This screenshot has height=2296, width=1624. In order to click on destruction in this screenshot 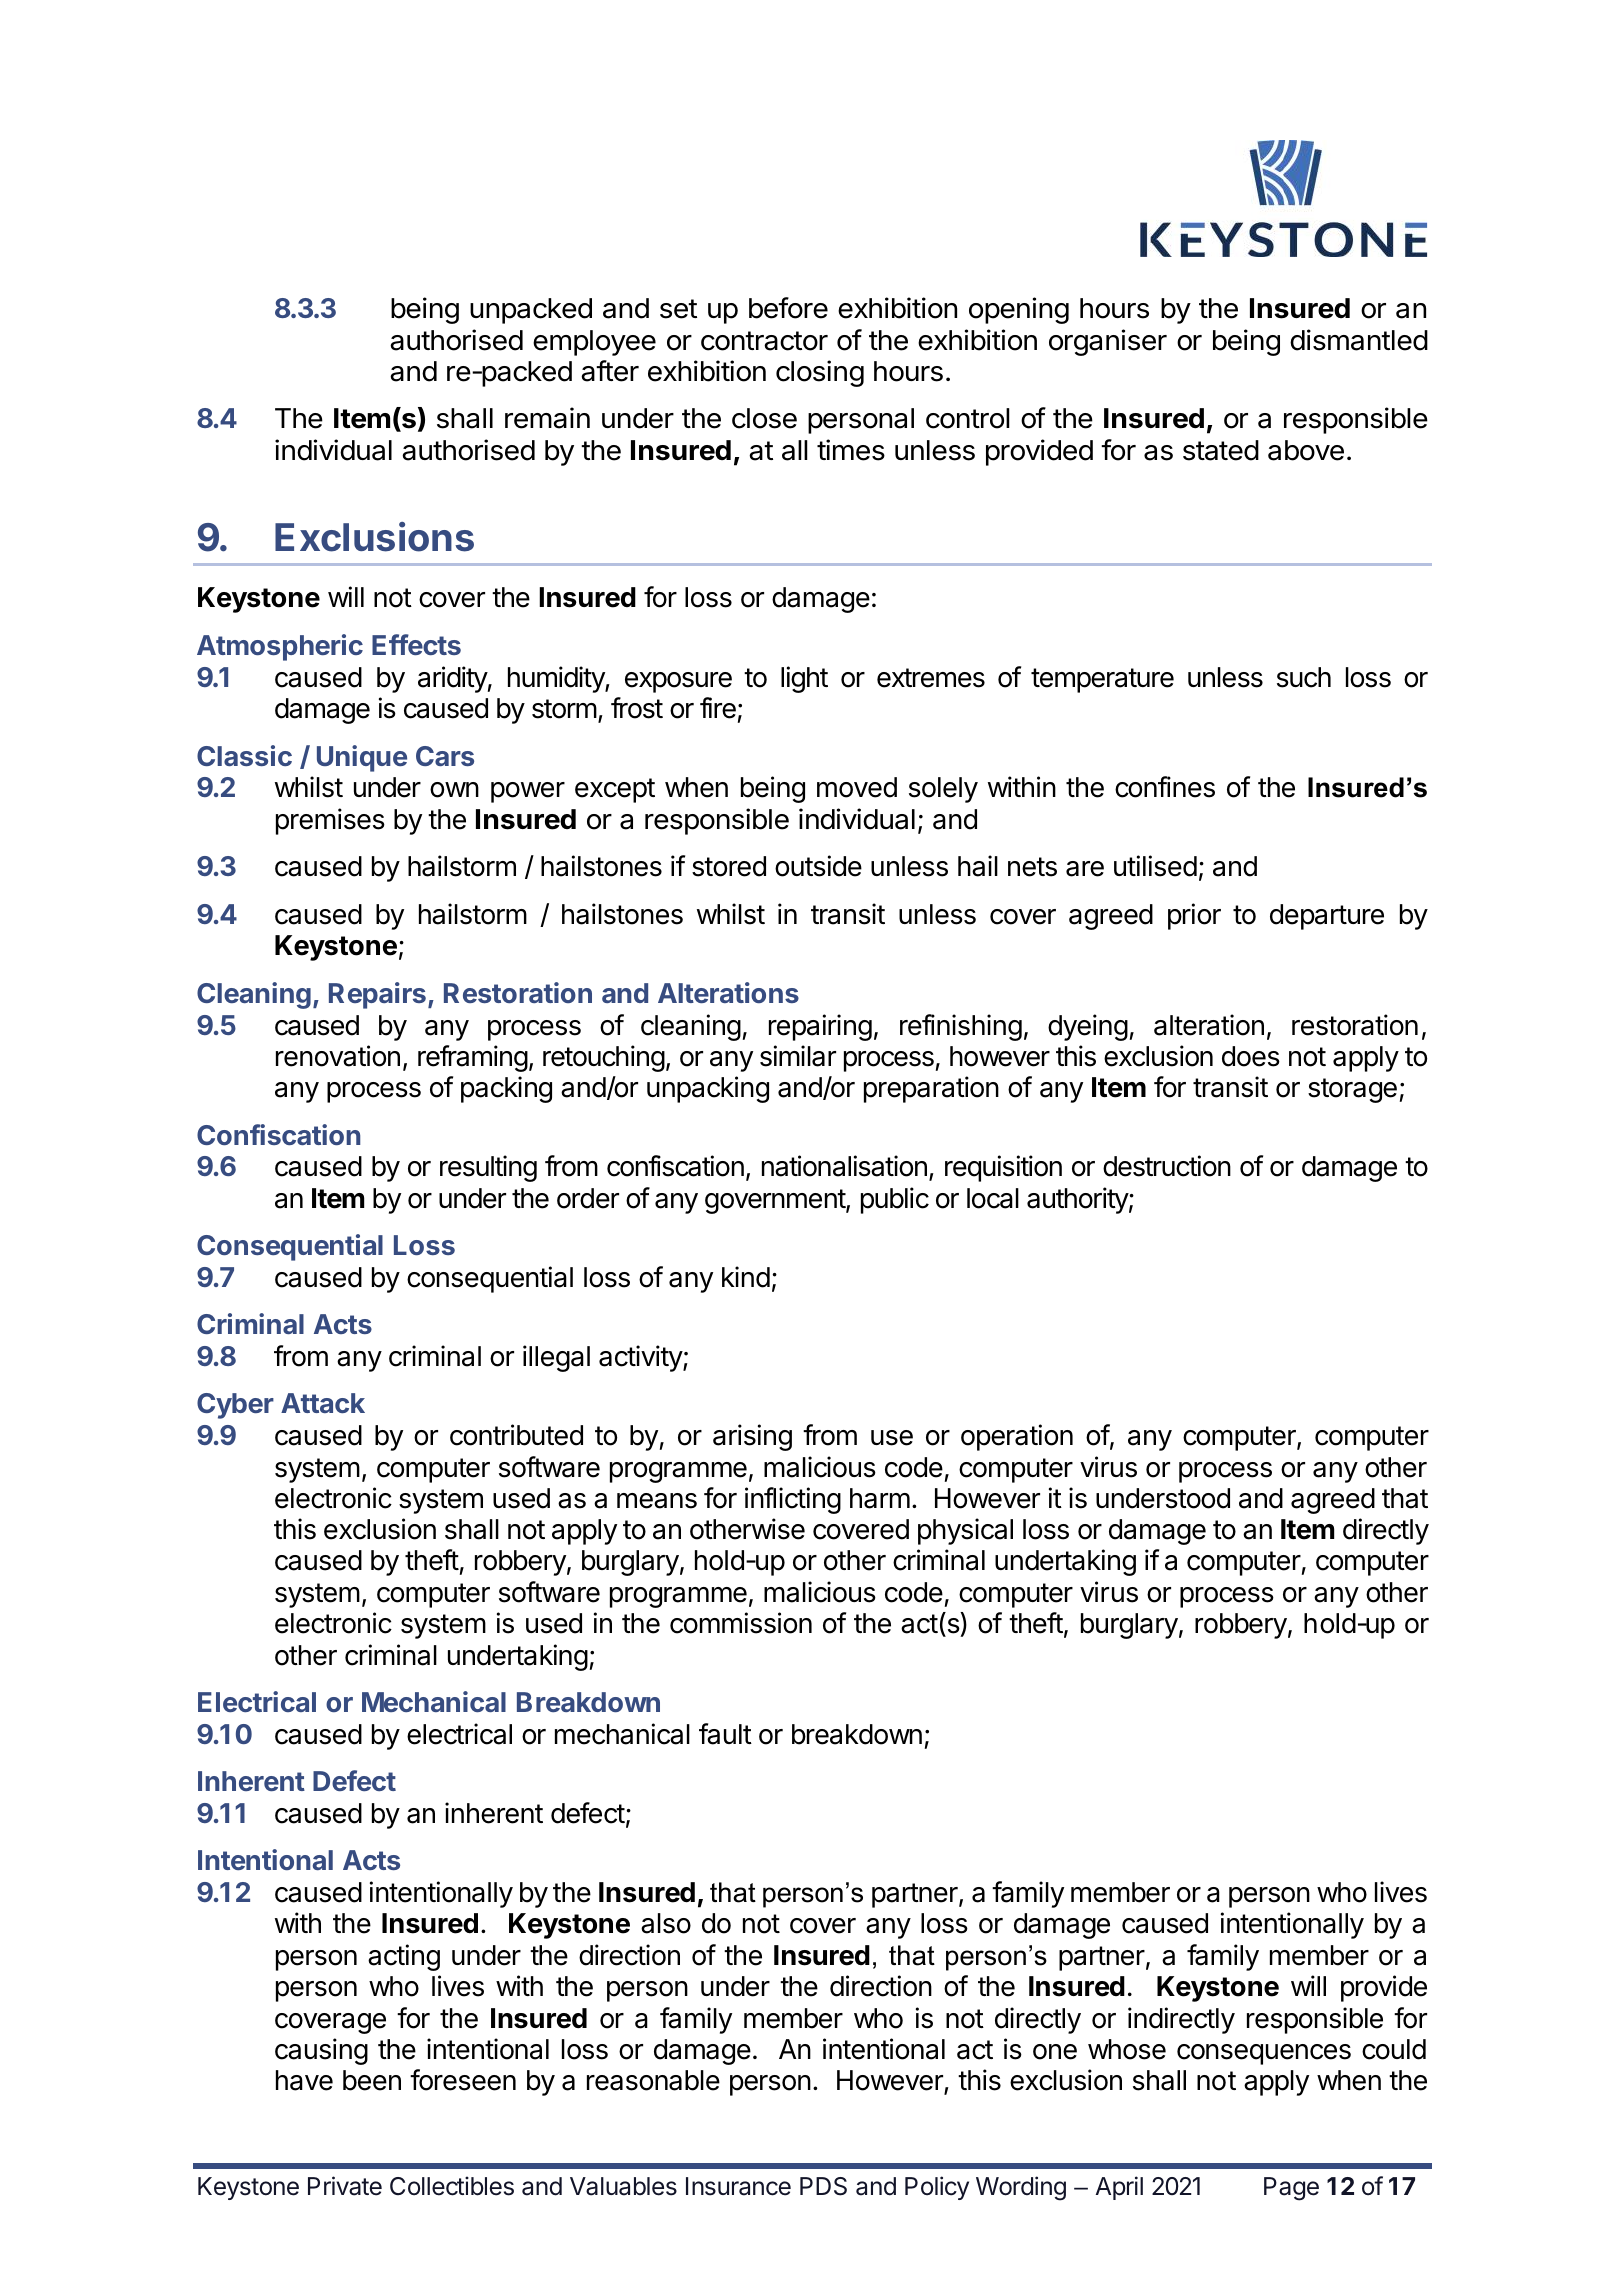, I will do `click(1167, 1166)`.
